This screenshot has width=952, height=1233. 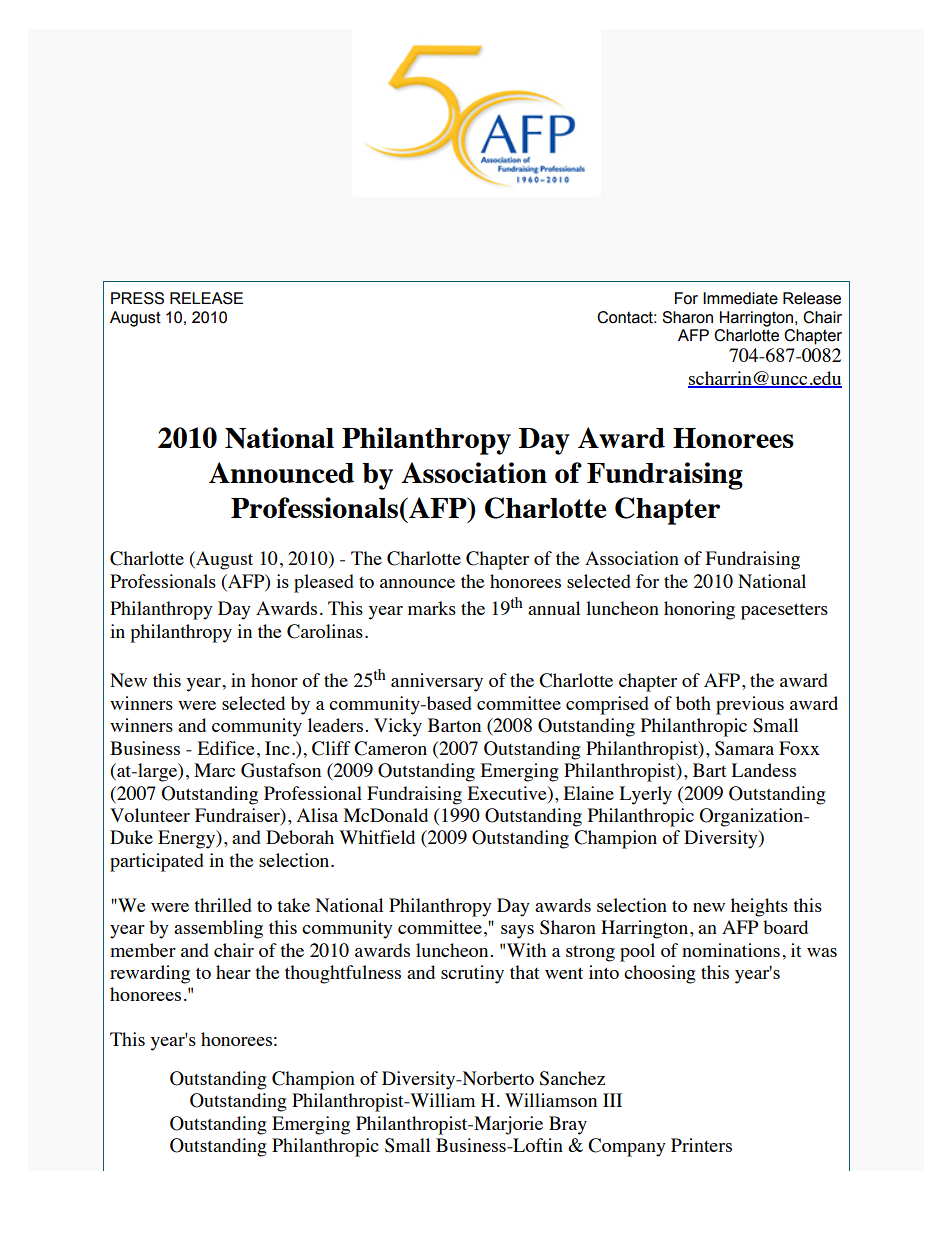 I want to click on previous, so click(x=750, y=705).
